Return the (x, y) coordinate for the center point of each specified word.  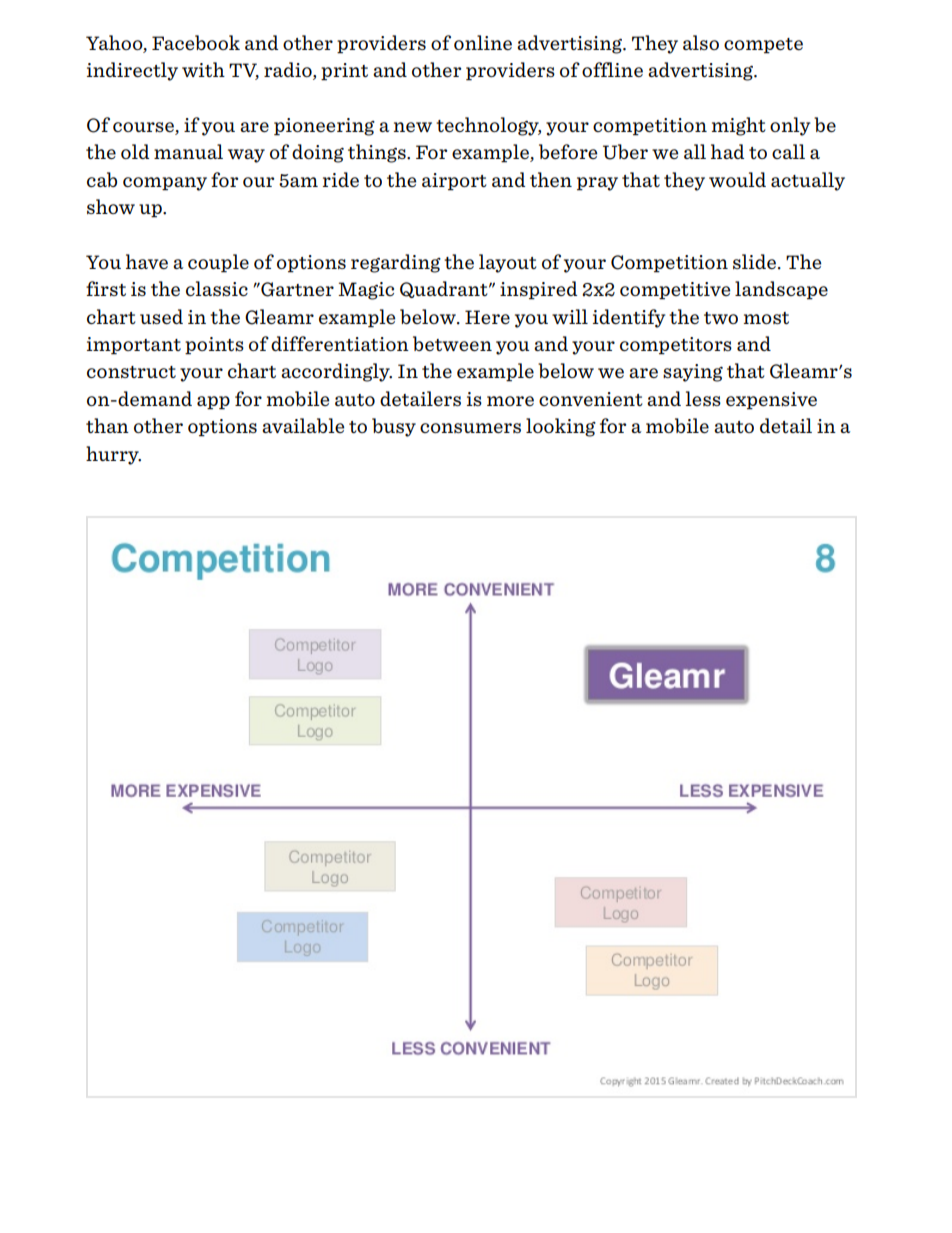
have (147, 261)
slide (754, 261)
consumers (470, 428)
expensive (771, 401)
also (701, 42)
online (483, 42)
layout (508, 263)
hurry (113, 455)
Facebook (196, 42)
